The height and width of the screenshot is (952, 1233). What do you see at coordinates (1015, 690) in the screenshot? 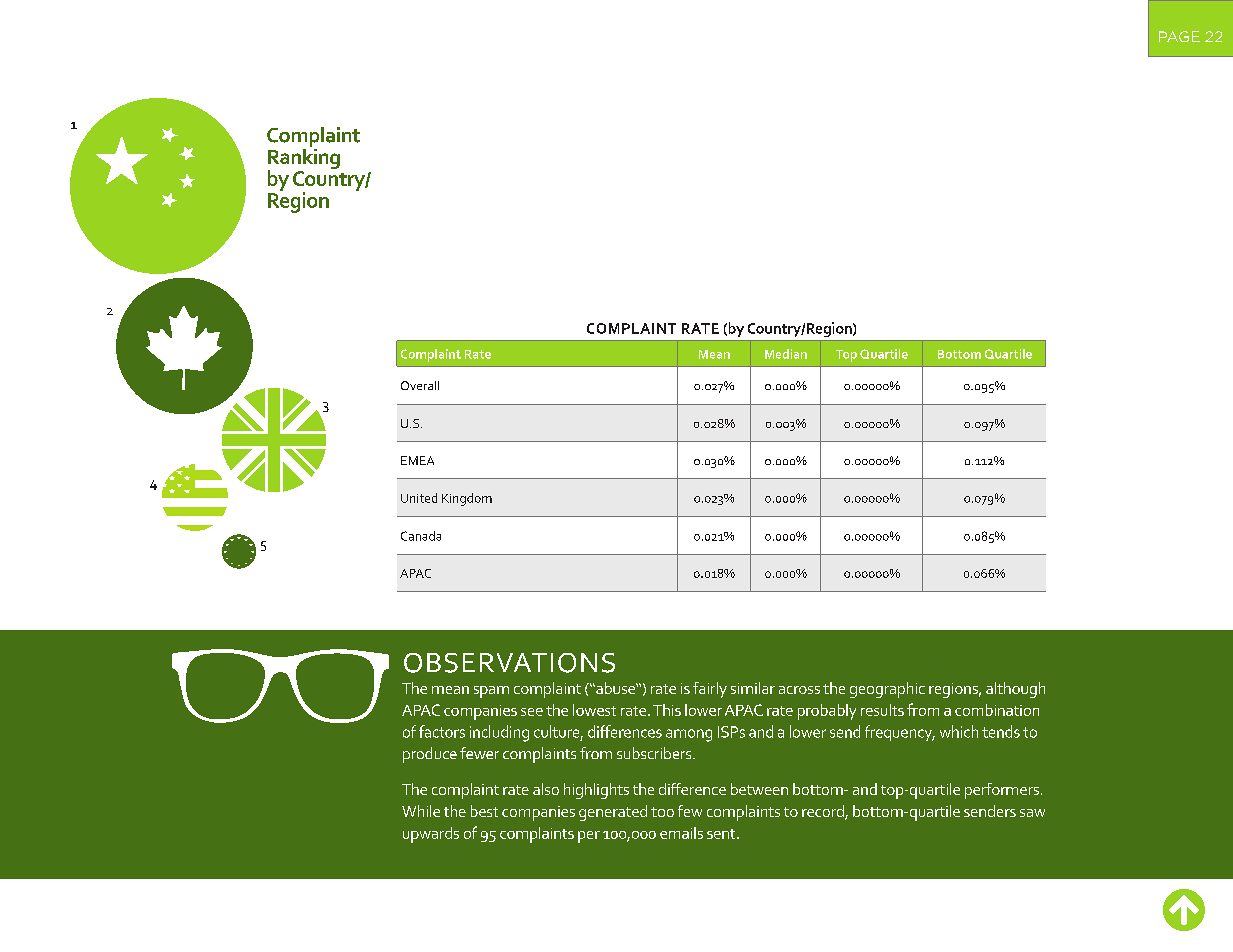
I see `although` at bounding box center [1015, 690].
